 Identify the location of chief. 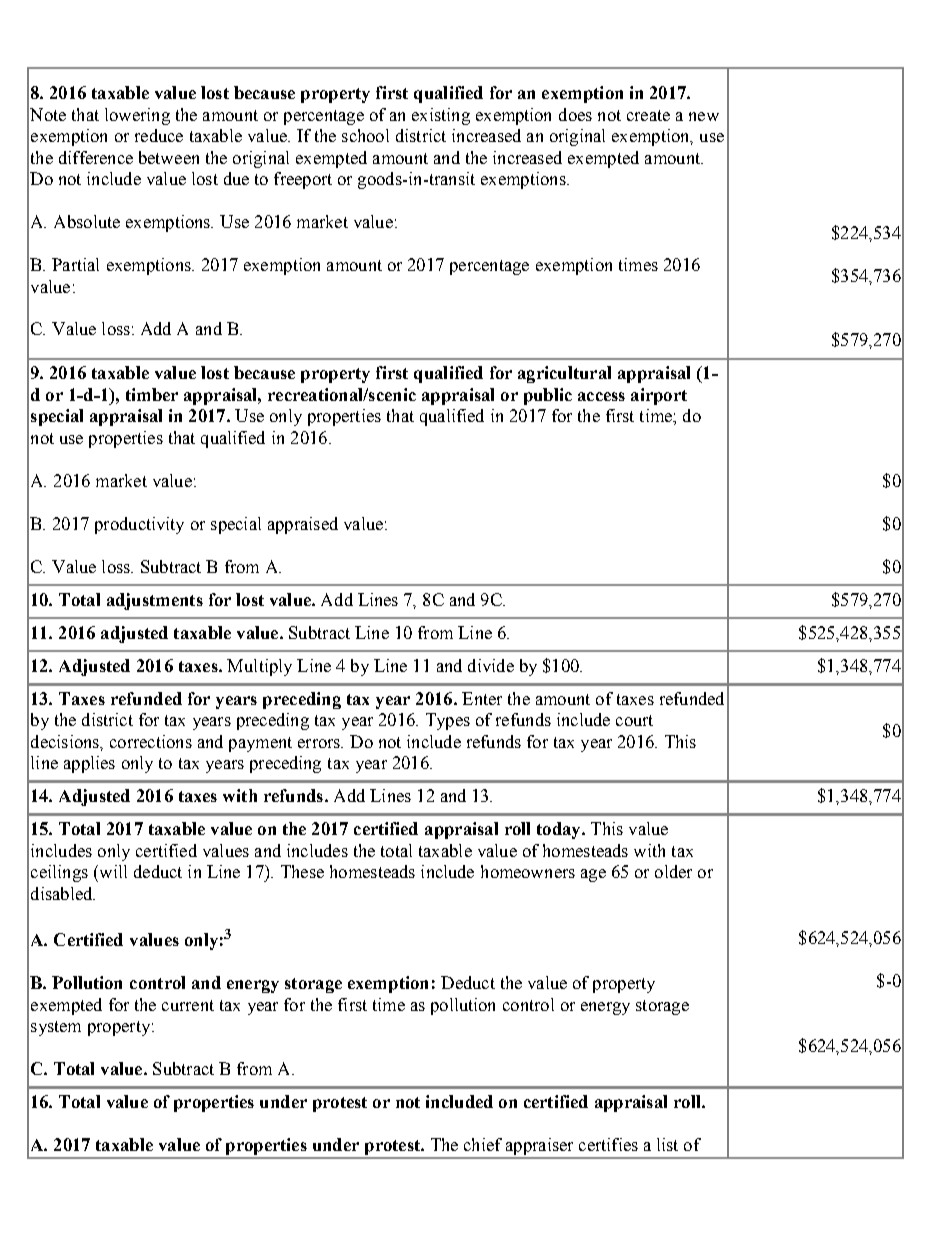
(483, 1144).
